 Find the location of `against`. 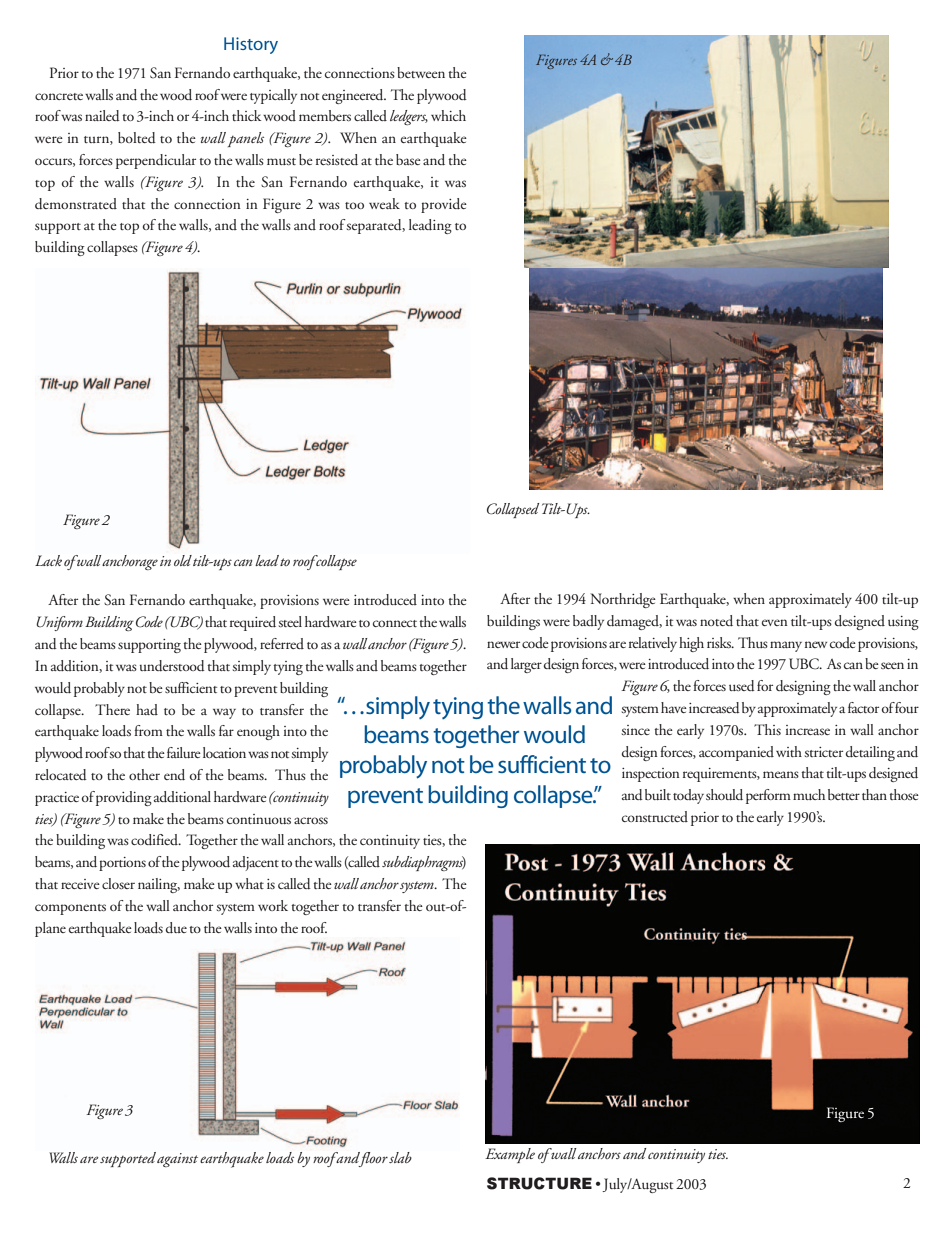

against is located at coordinates (177, 1160).
